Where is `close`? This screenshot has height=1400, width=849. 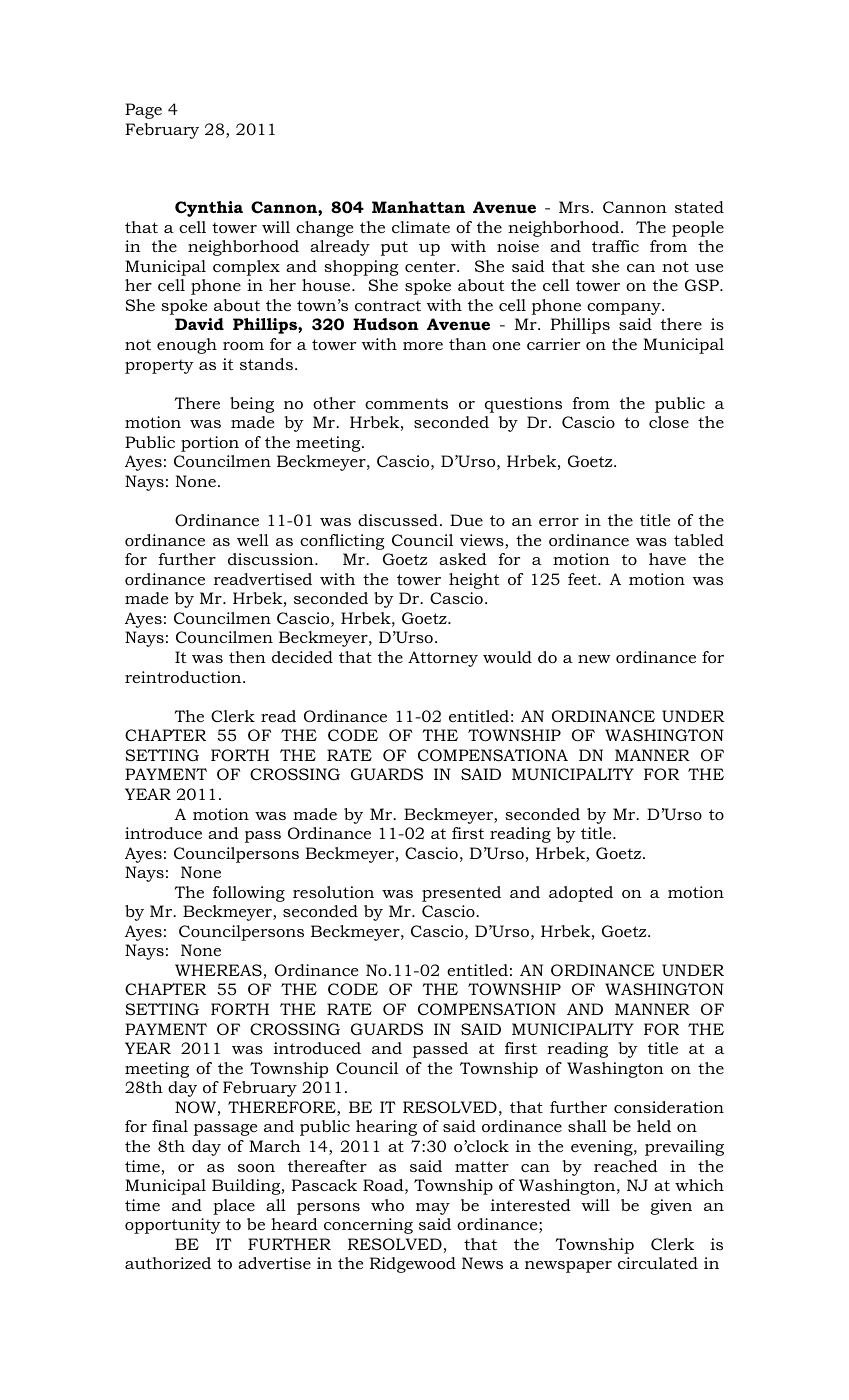
close is located at coordinates (669, 422).
